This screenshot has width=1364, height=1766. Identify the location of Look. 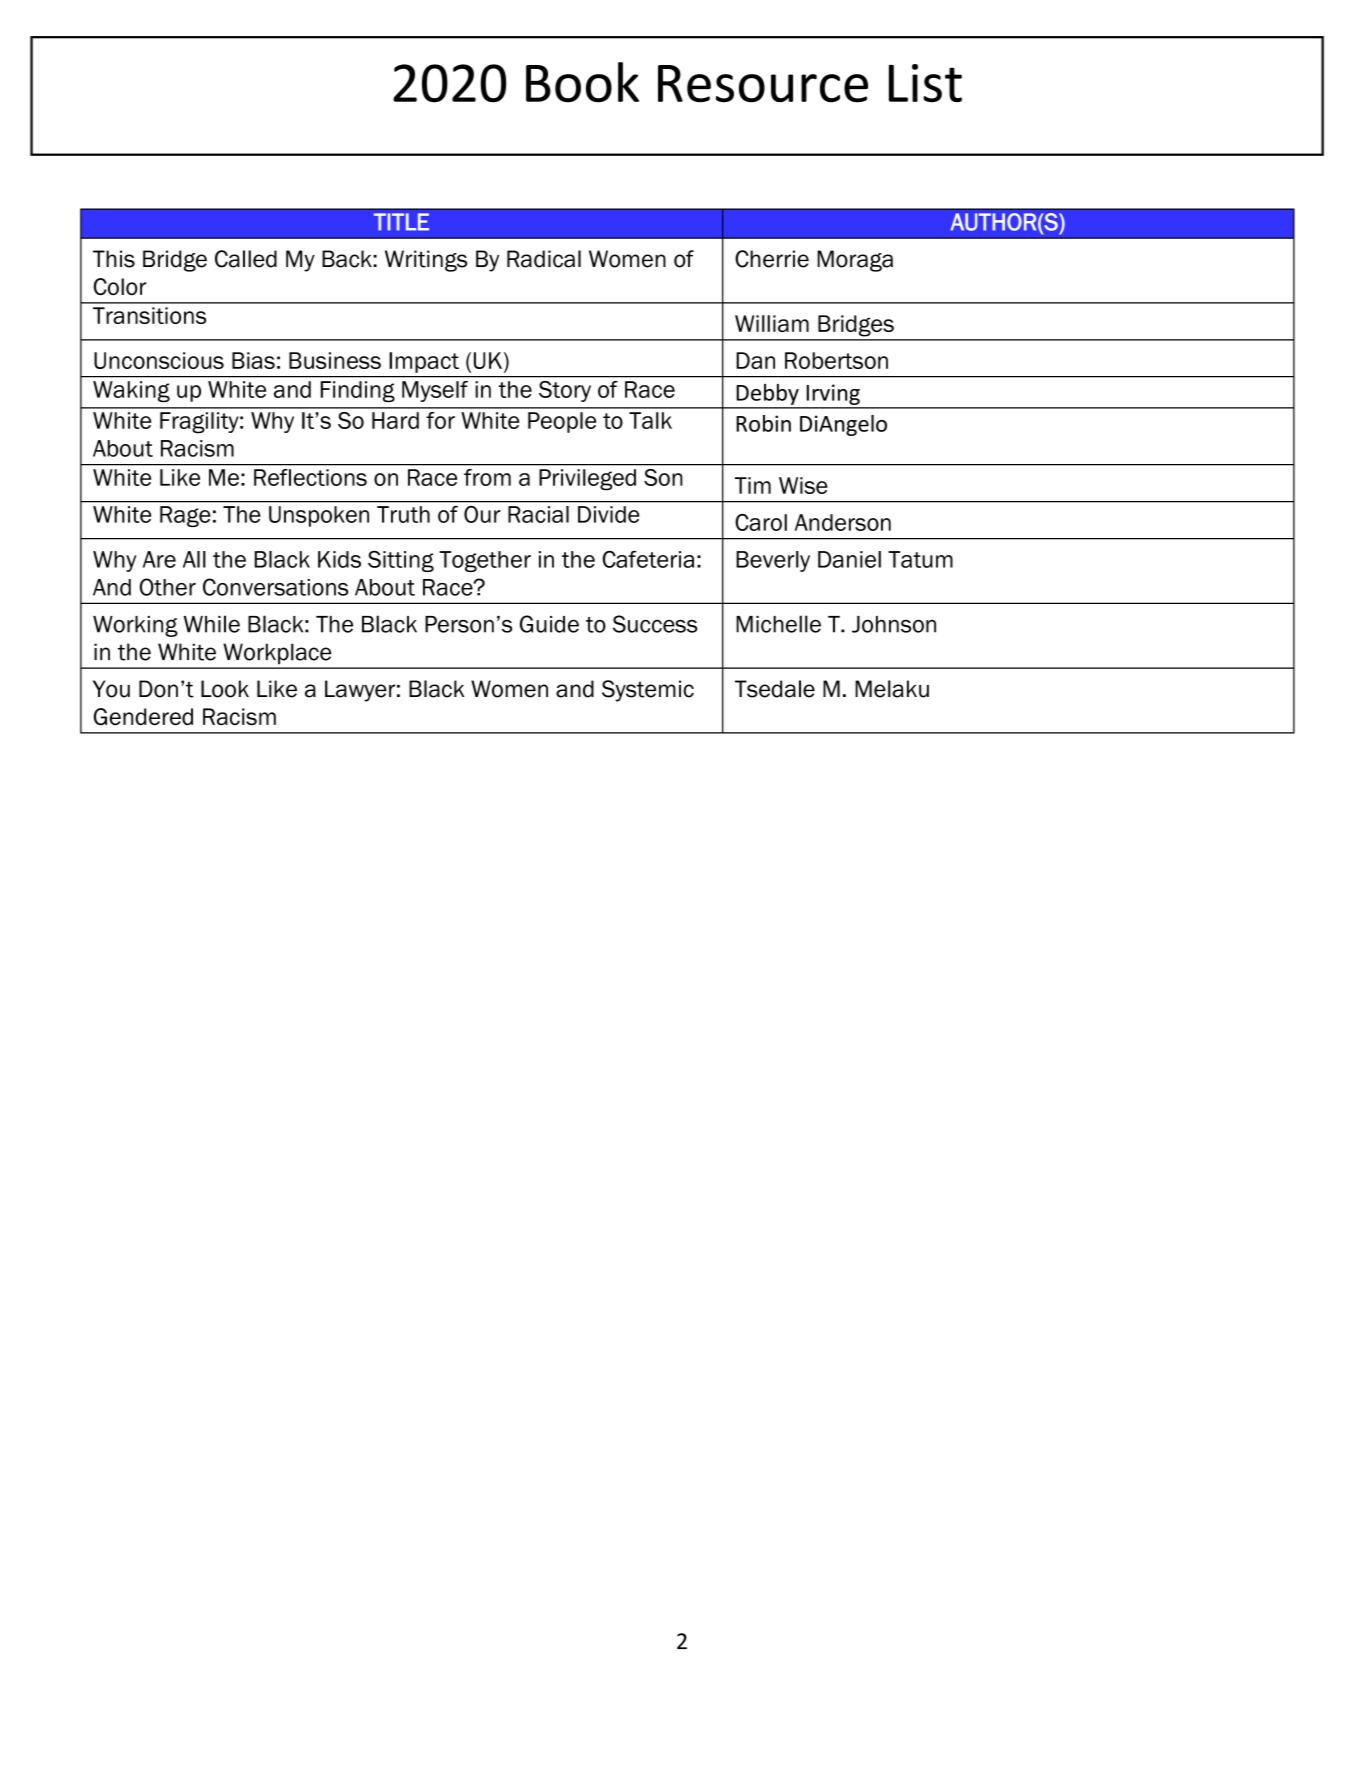
(225, 689).
